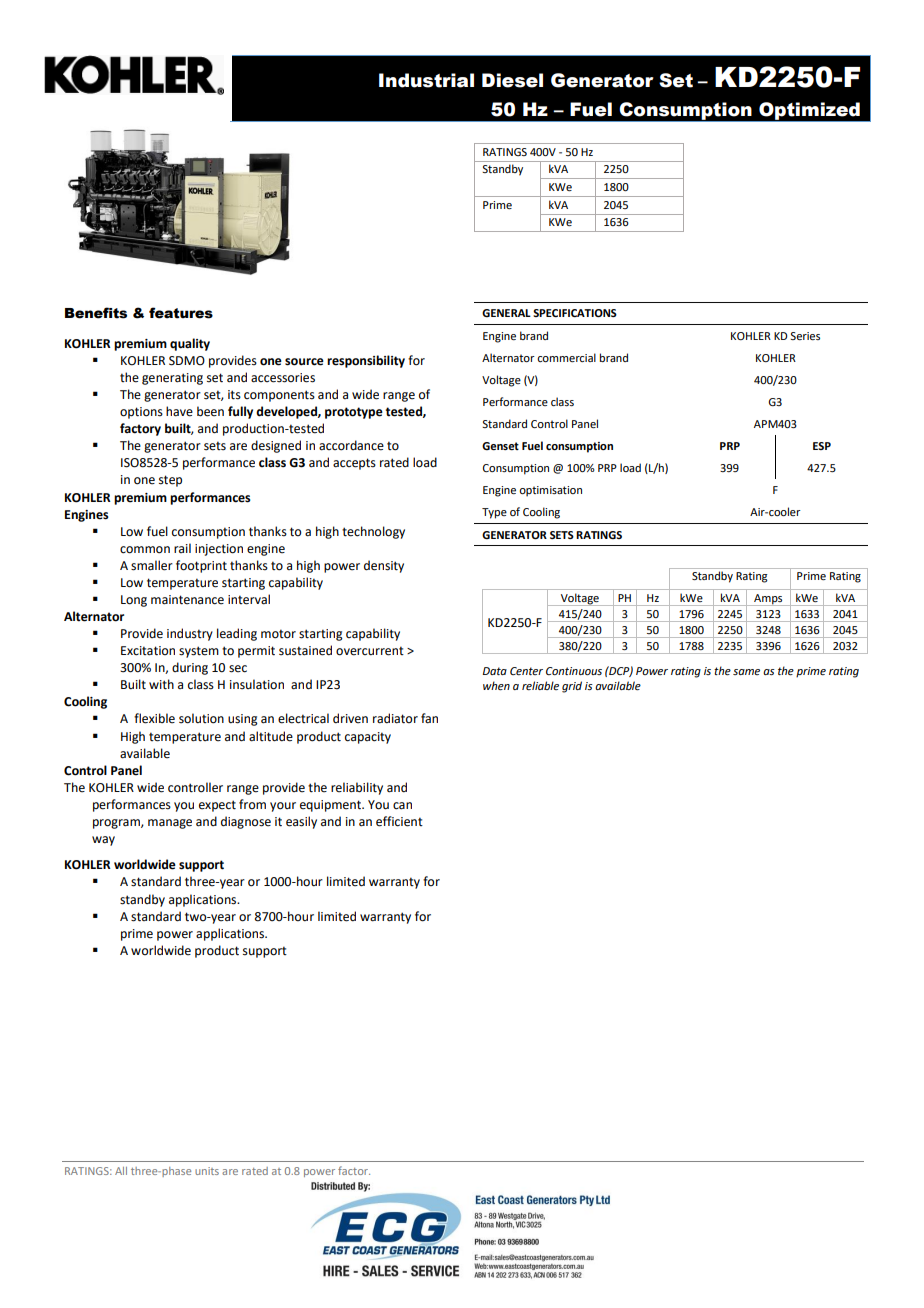 The image size is (924, 1308). I want to click on optimisation, so click(550, 491).
